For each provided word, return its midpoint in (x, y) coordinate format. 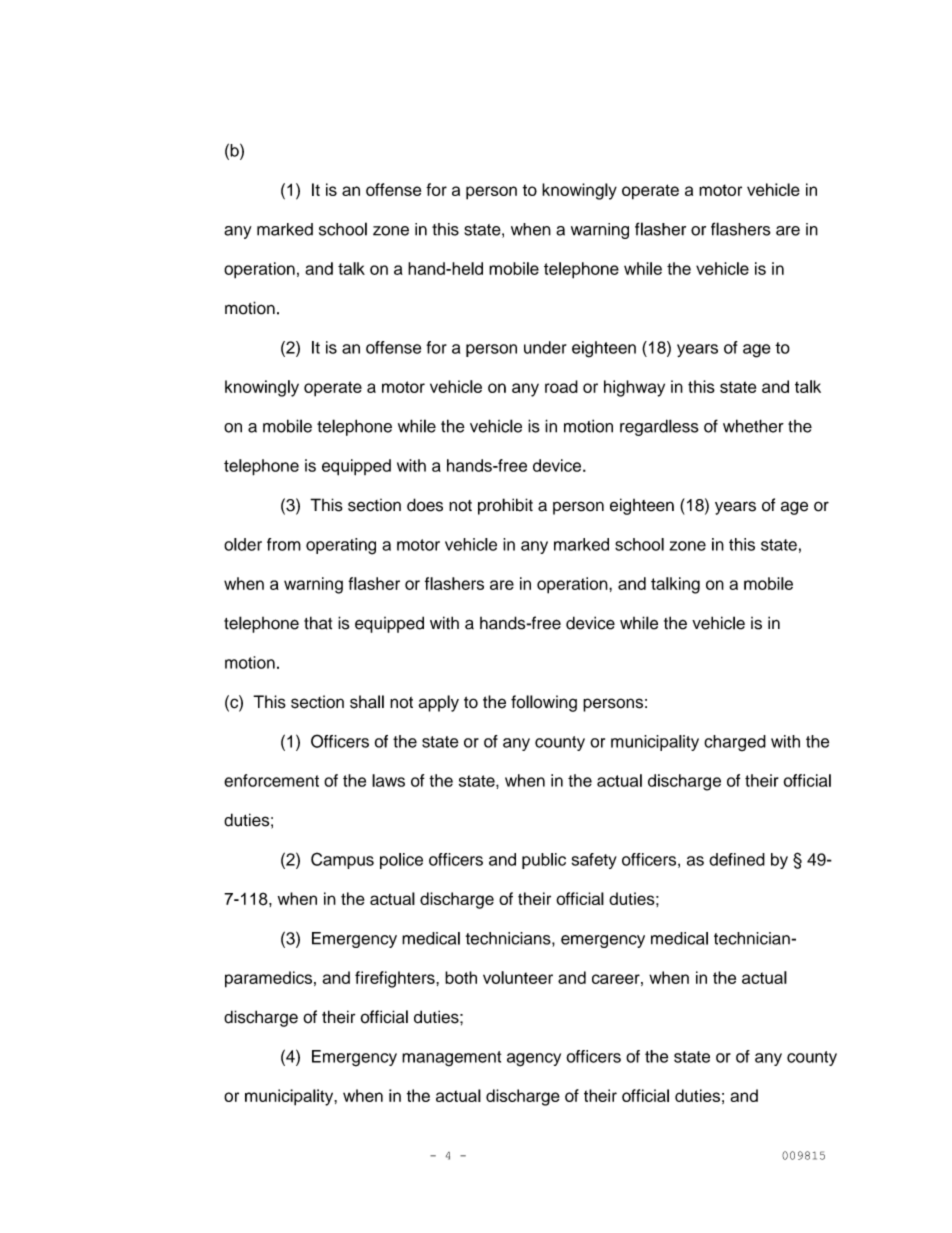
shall (367, 702)
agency (534, 1060)
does (425, 505)
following (544, 703)
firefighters (396, 979)
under (545, 347)
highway (634, 388)
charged (735, 743)
